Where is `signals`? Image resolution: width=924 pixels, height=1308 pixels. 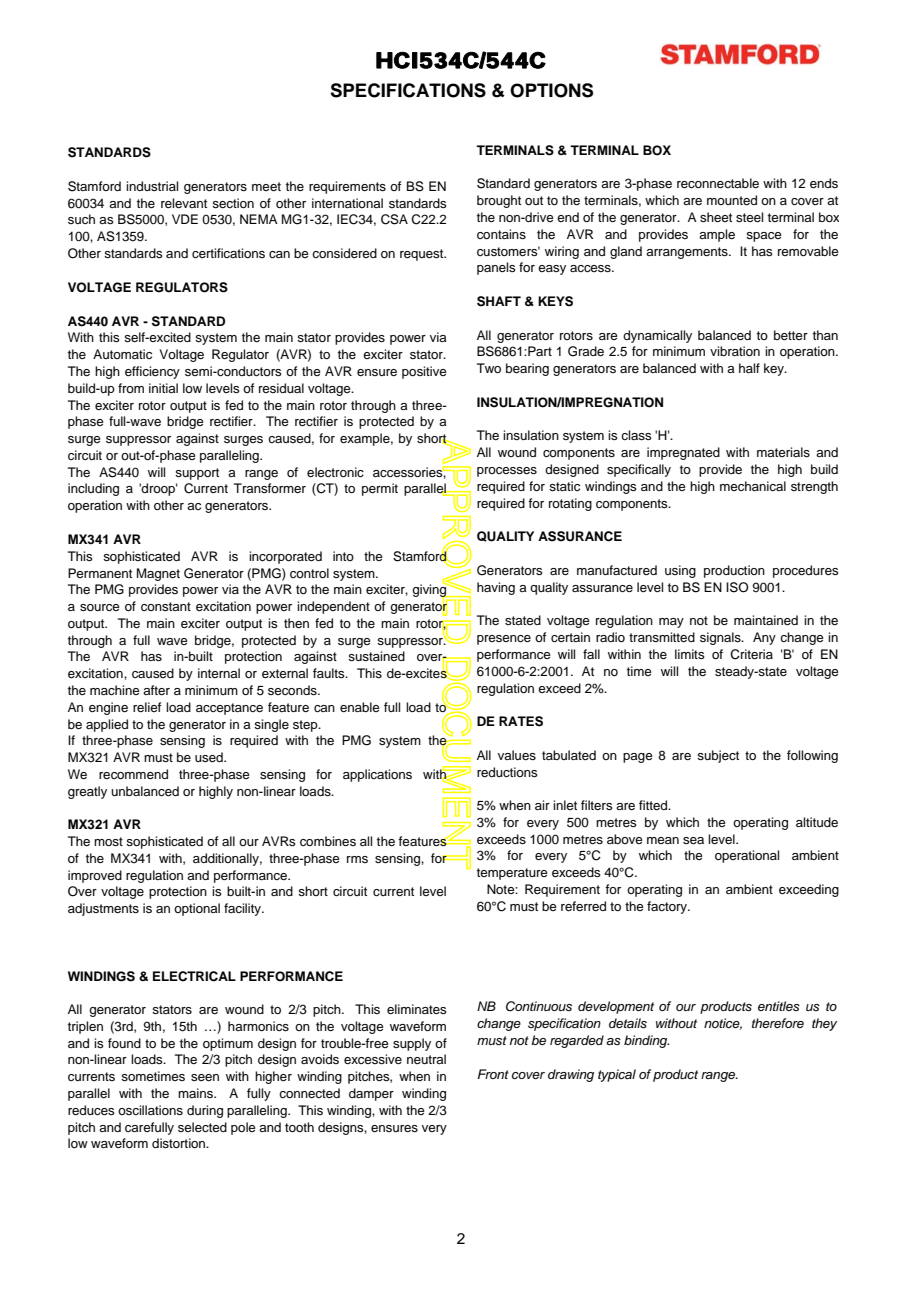 signals is located at coordinates (721, 638).
